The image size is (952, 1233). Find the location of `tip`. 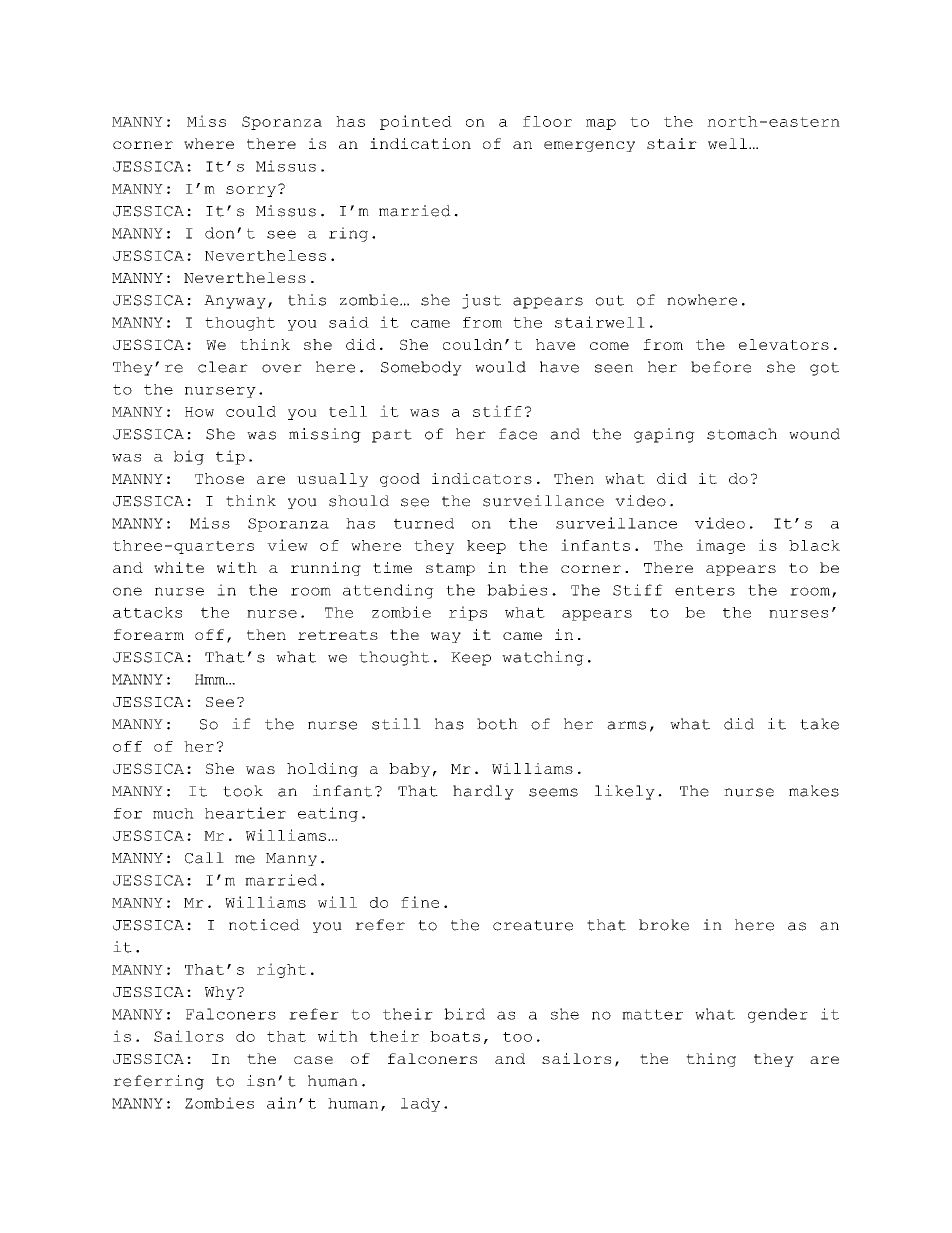

tip is located at coordinates (230, 457).
